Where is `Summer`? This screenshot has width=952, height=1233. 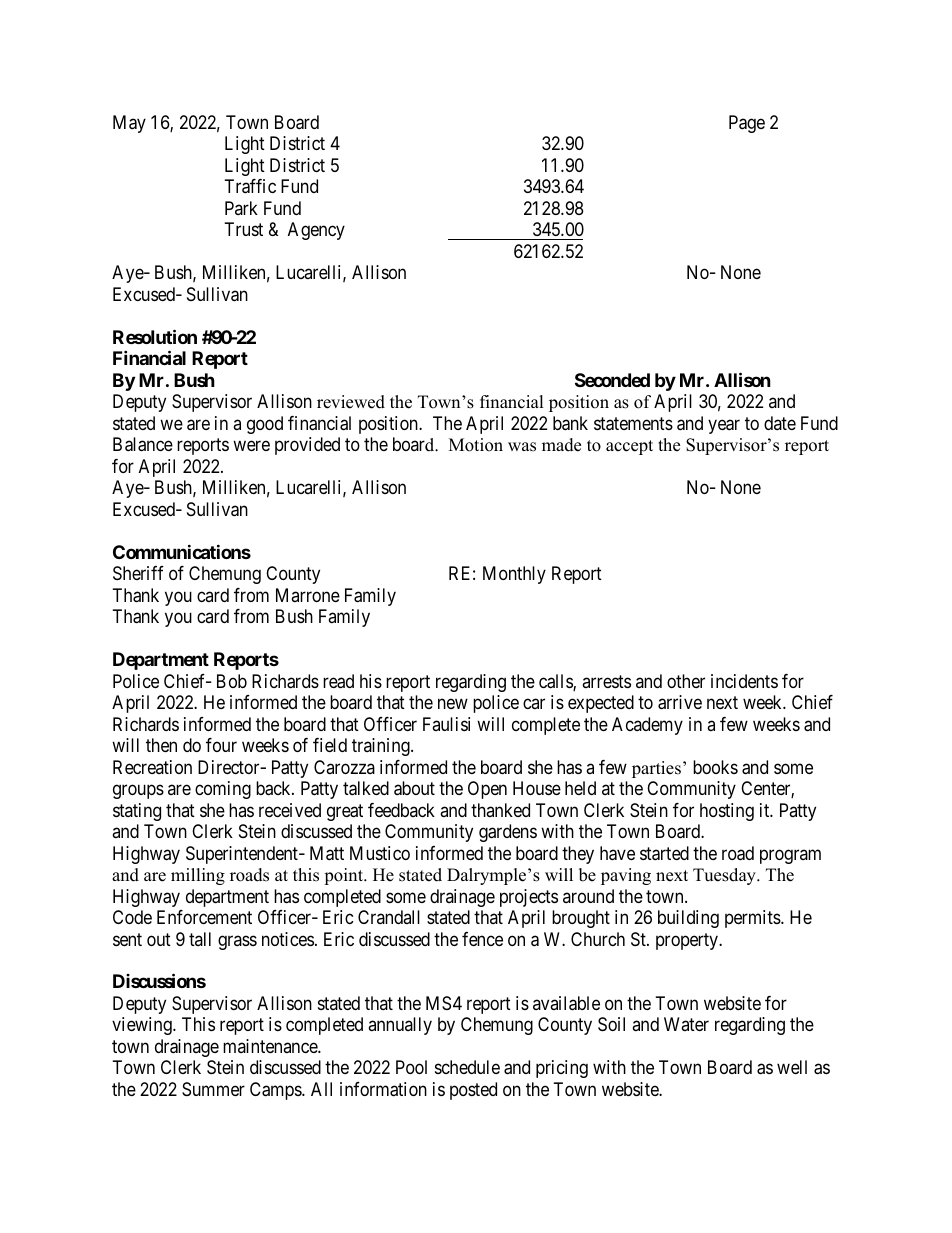 Summer is located at coordinates (213, 1089).
